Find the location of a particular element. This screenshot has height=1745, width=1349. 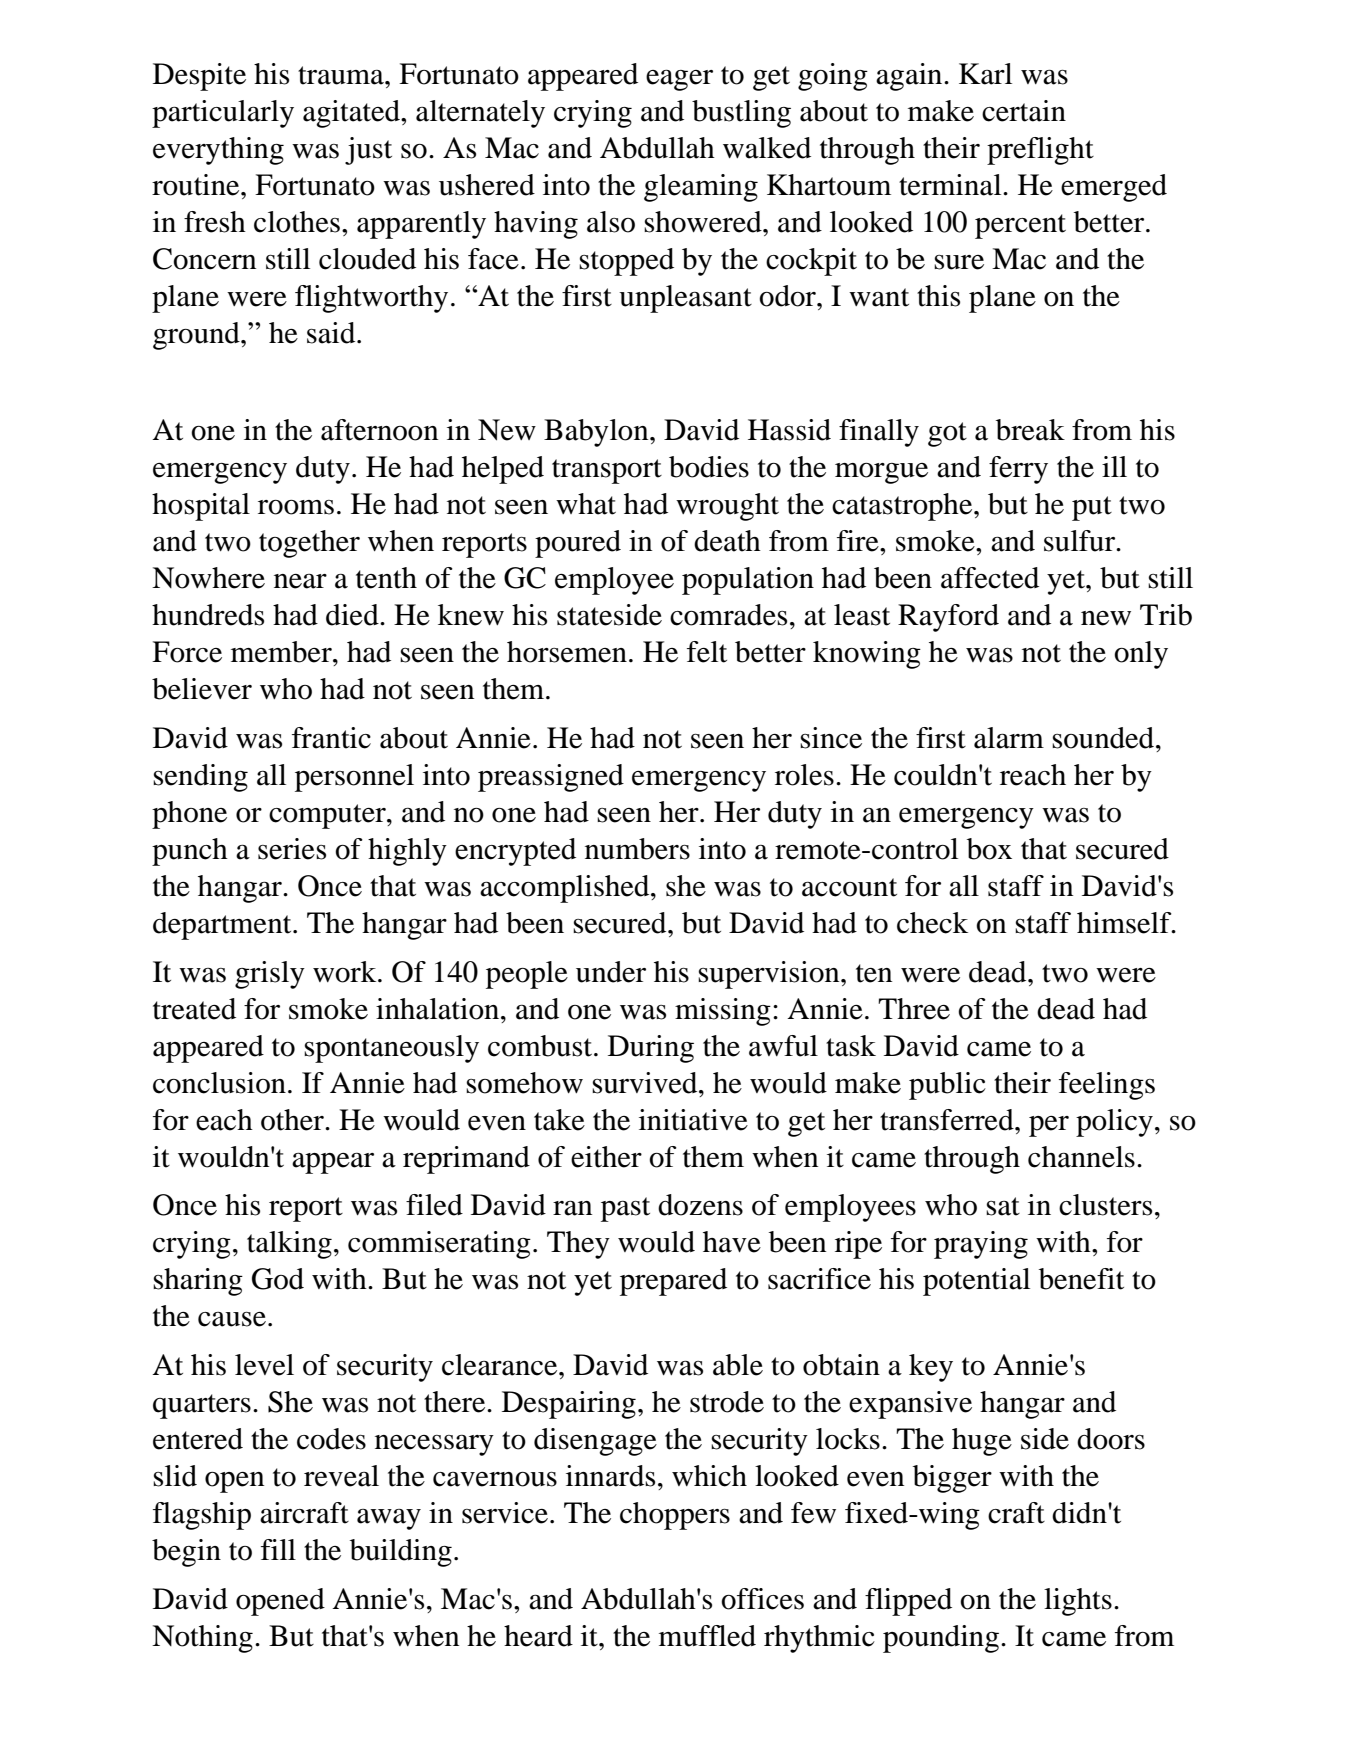

agitated is located at coordinates (352, 114).
